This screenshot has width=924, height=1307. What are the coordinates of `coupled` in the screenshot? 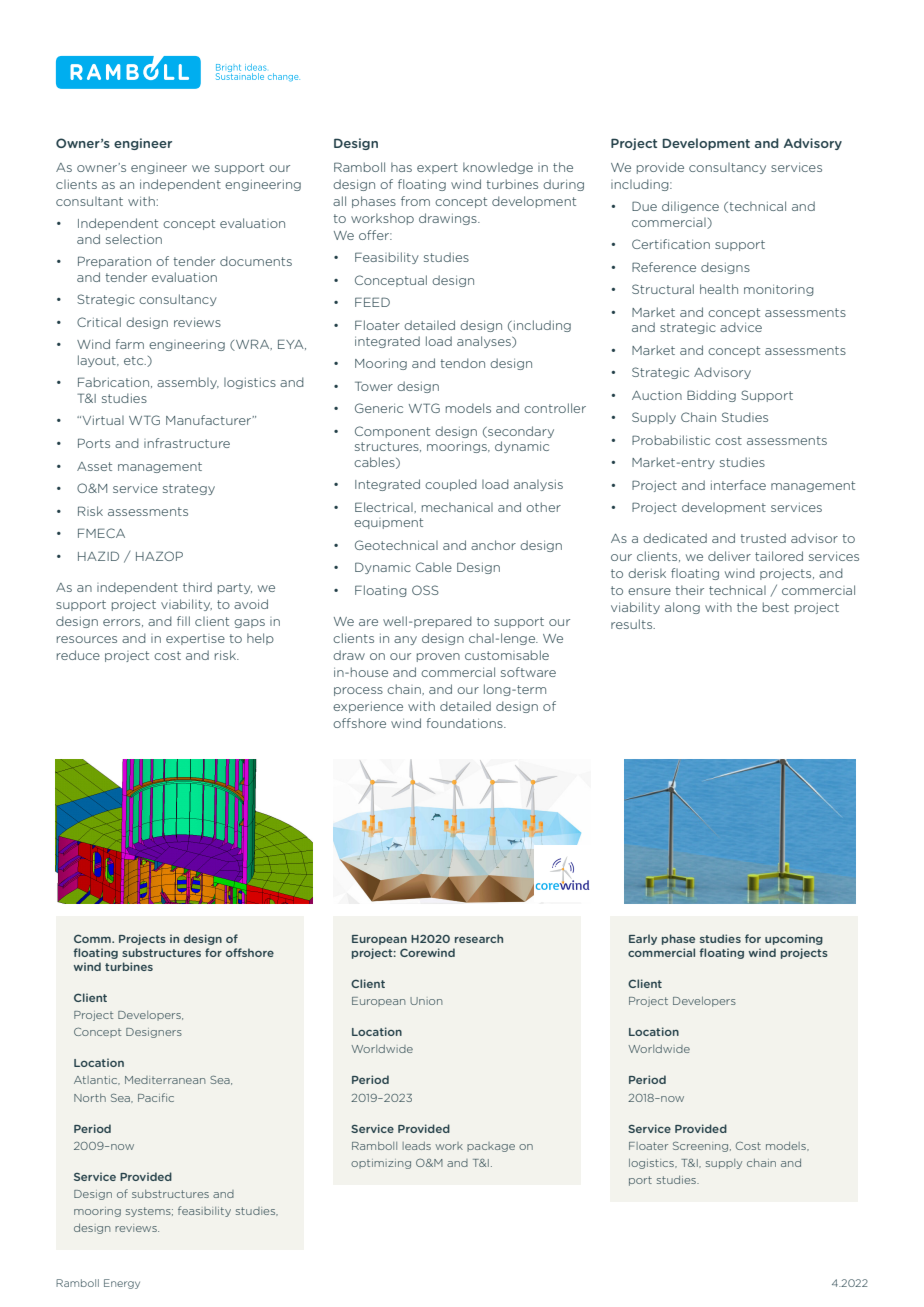 It's located at (451, 485).
